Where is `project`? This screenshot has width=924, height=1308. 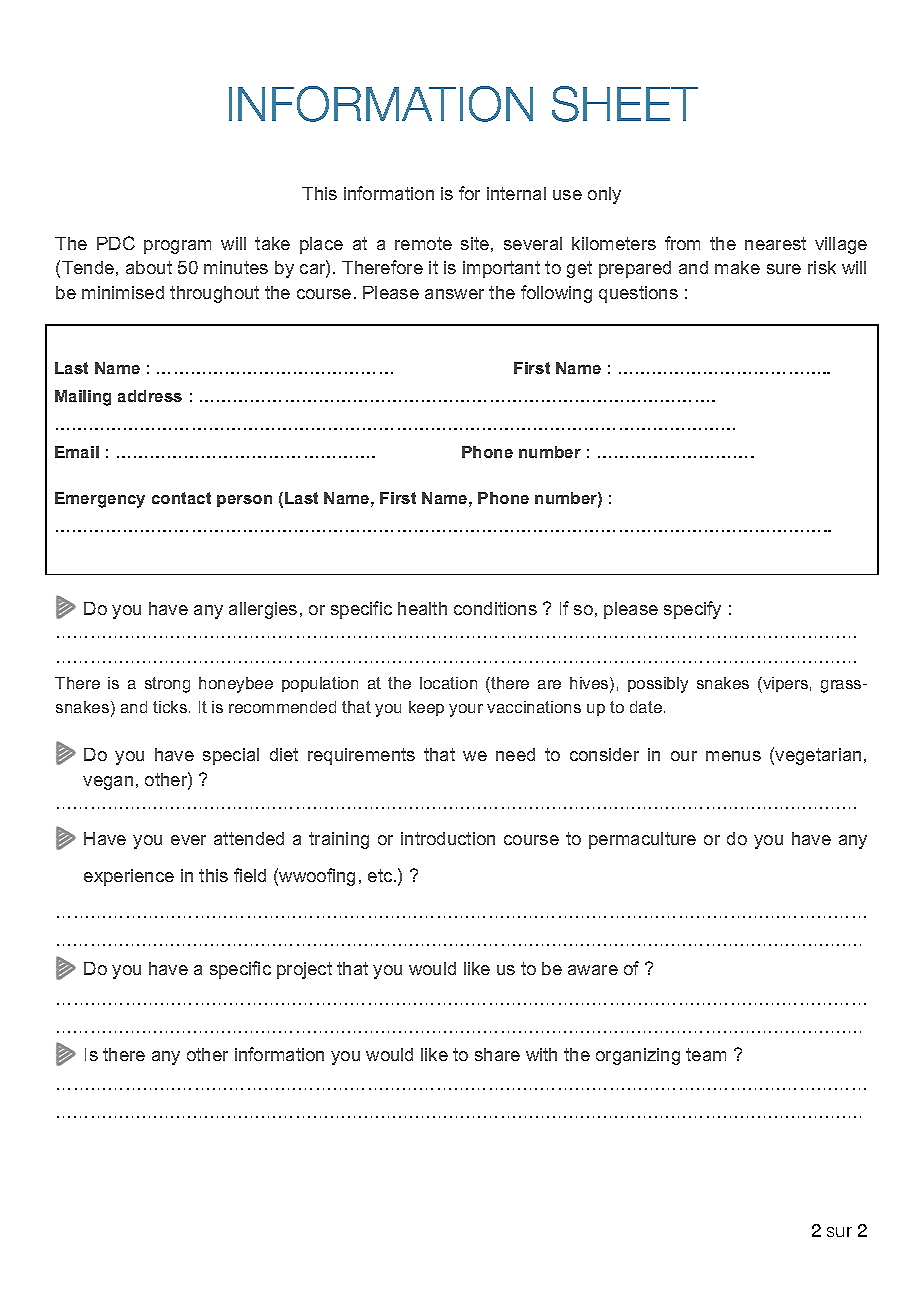 project is located at coordinates (304, 970).
